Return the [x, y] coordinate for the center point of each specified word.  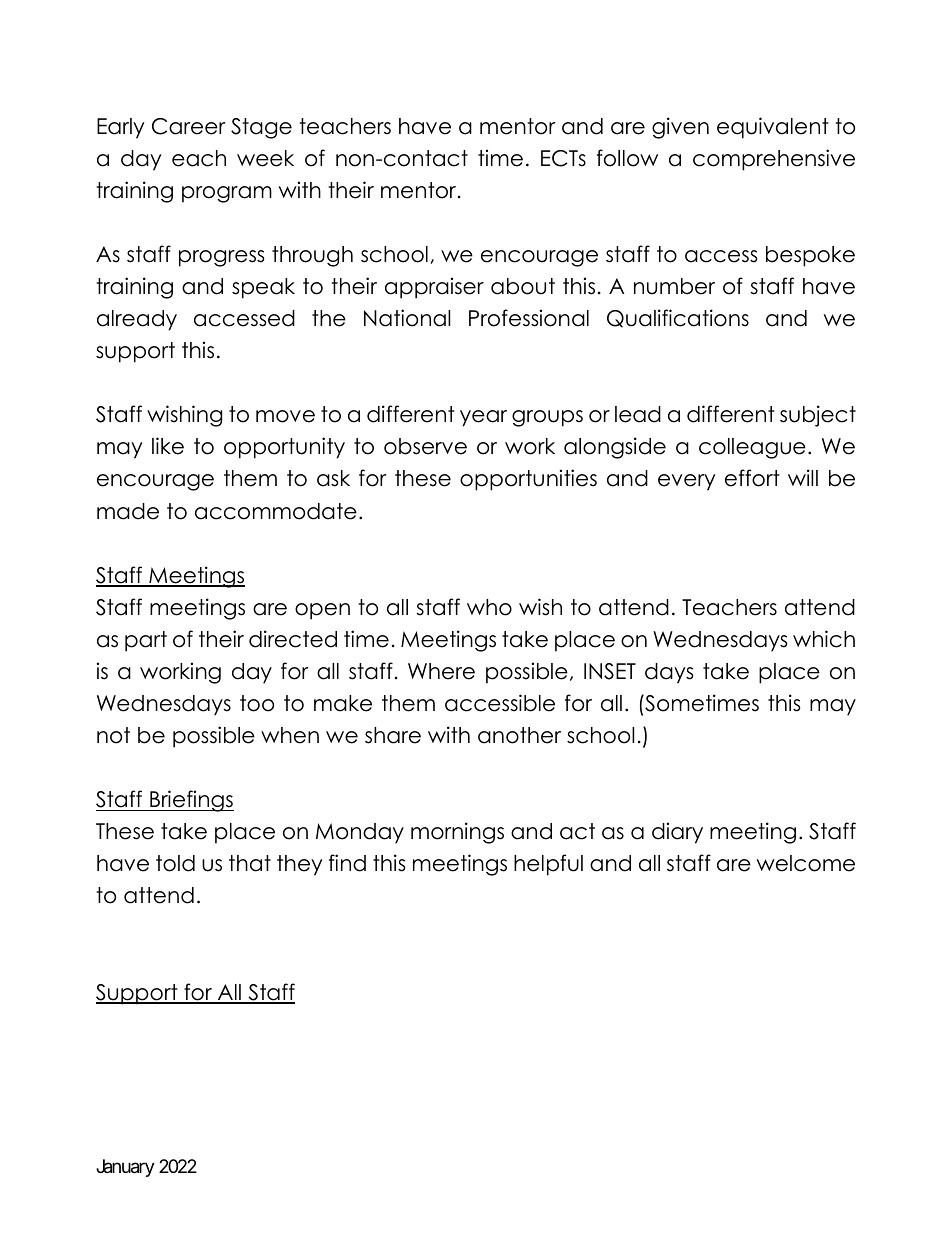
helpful [548, 865]
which [824, 639]
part [146, 641]
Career [189, 126]
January [125, 1168]
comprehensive [774, 160]
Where [441, 671]
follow [627, 158]
